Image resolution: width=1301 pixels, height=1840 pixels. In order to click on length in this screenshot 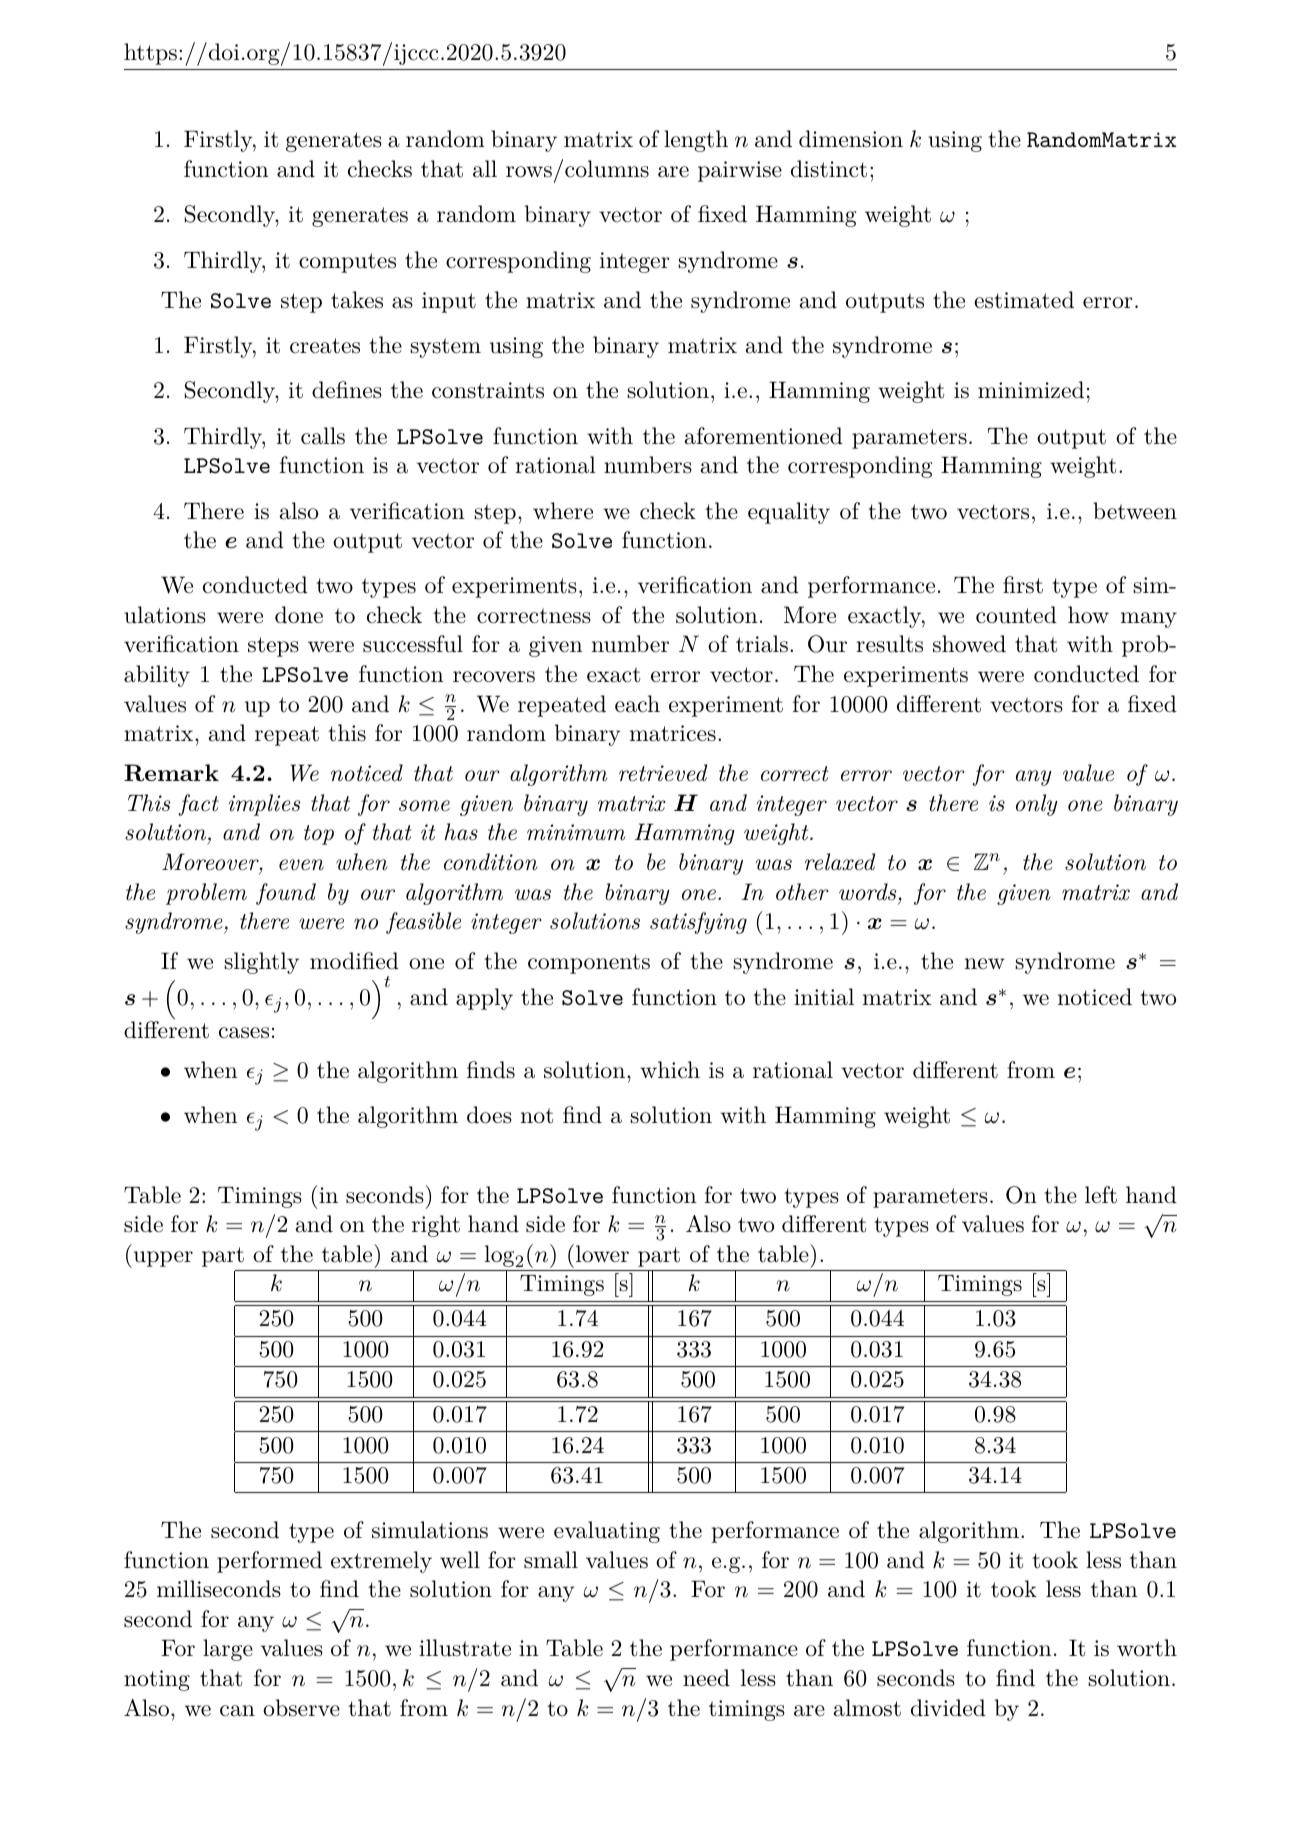, I will do `click(696, 141)`.
